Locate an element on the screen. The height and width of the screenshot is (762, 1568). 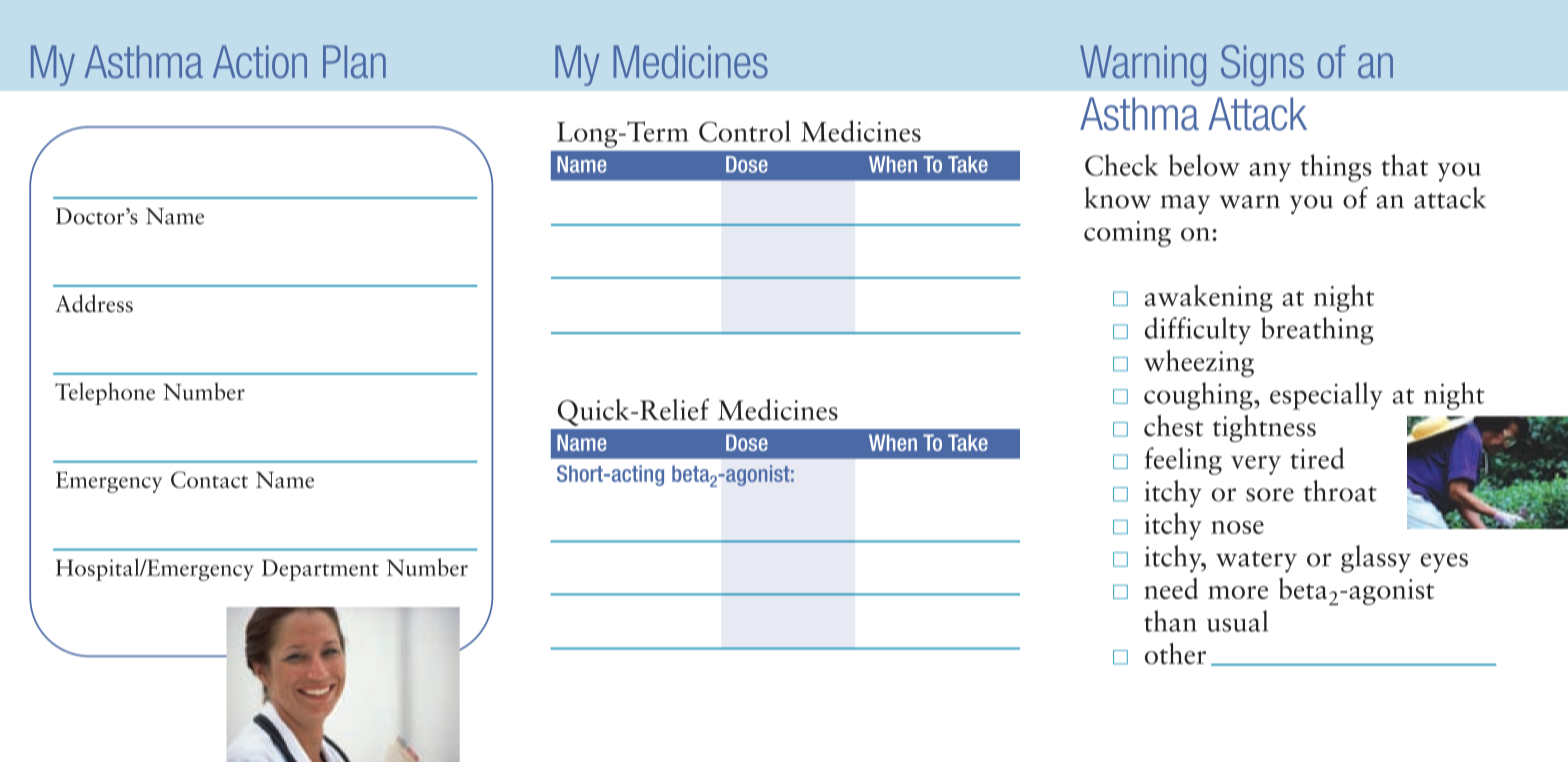
awakening is located at coordinates (1209, 298).
